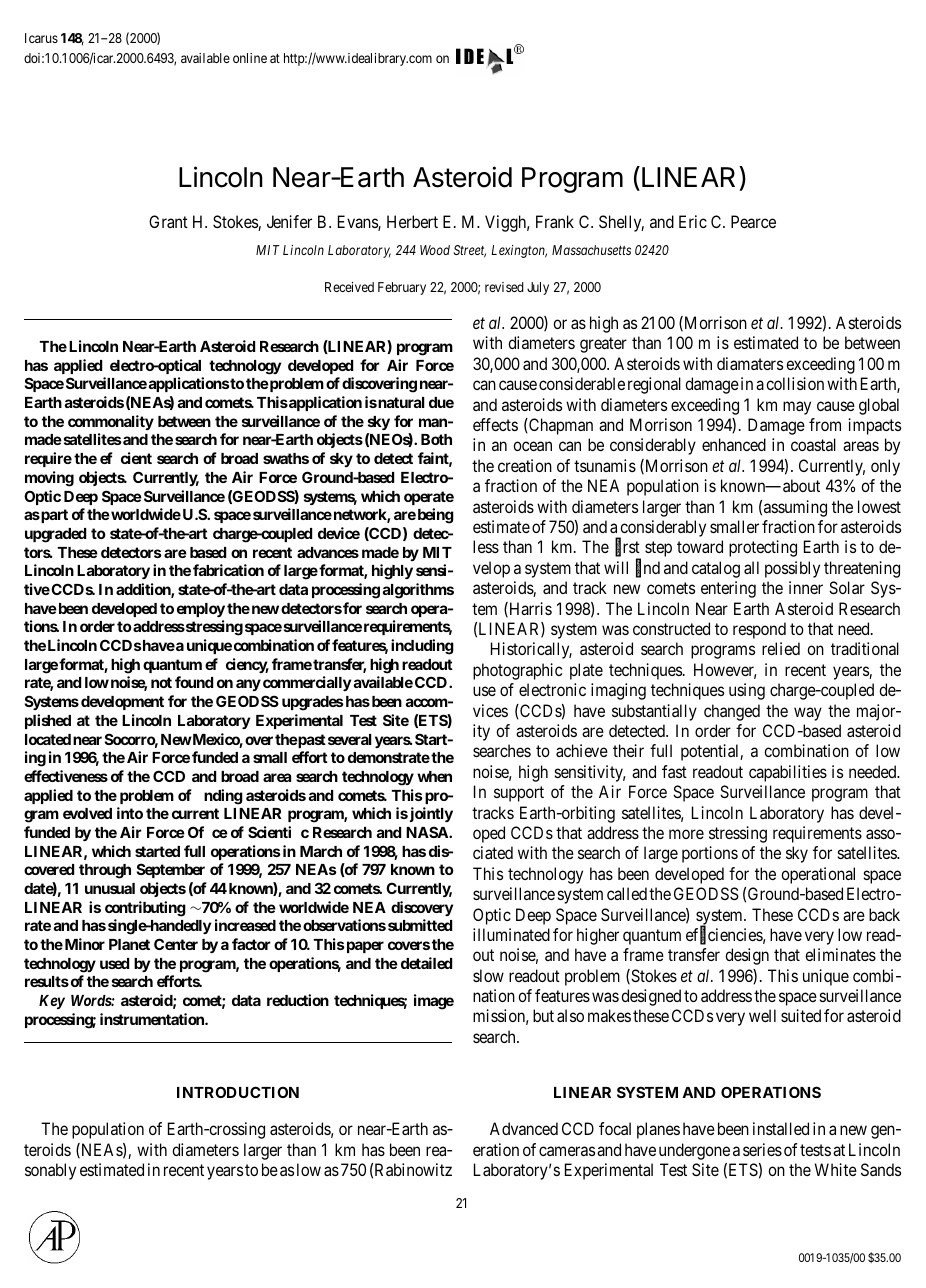  Describe the element at coordinates (428, 832) in the document. I see `NASA` at that location.
